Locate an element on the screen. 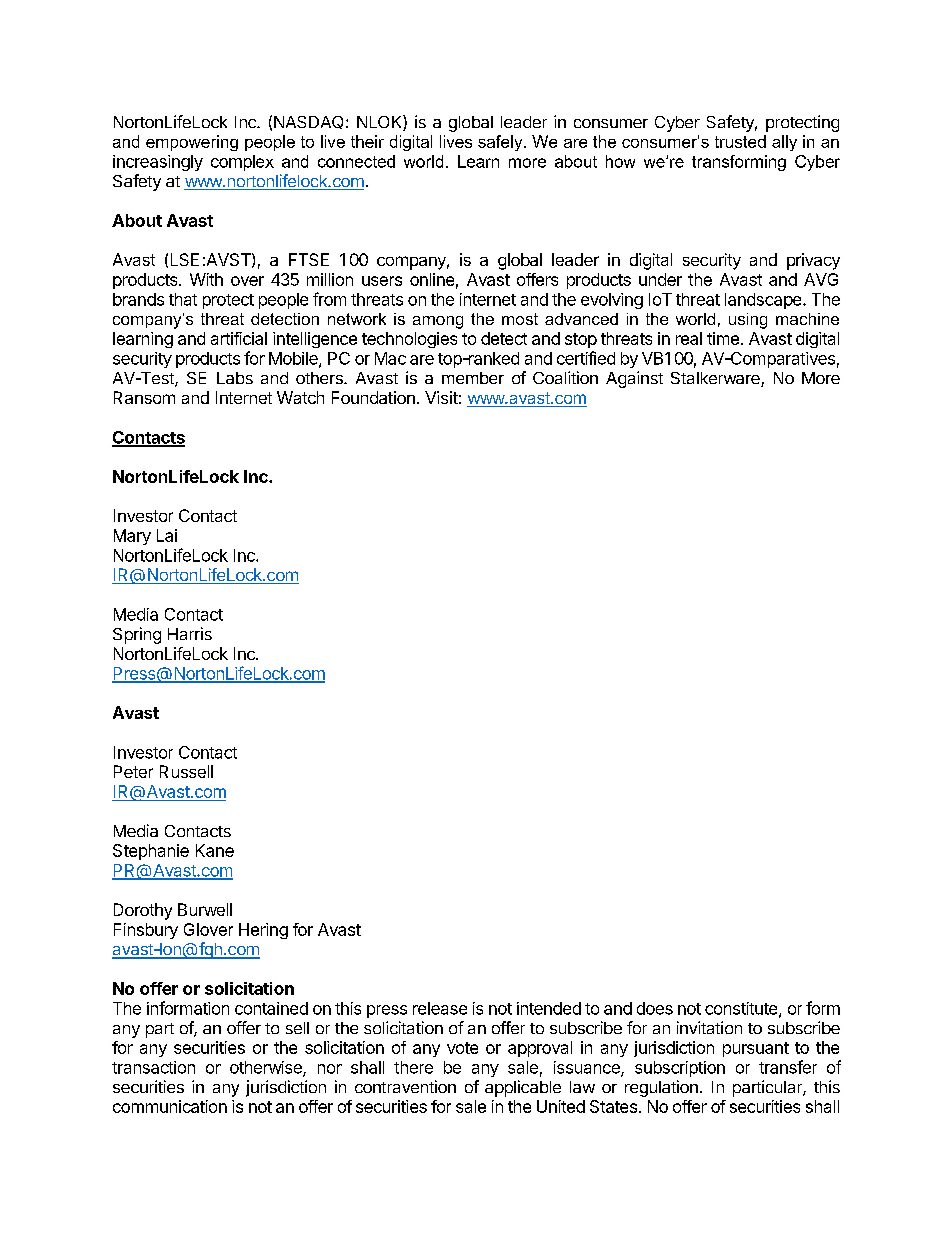  member is located at coordinates (473, 378).
